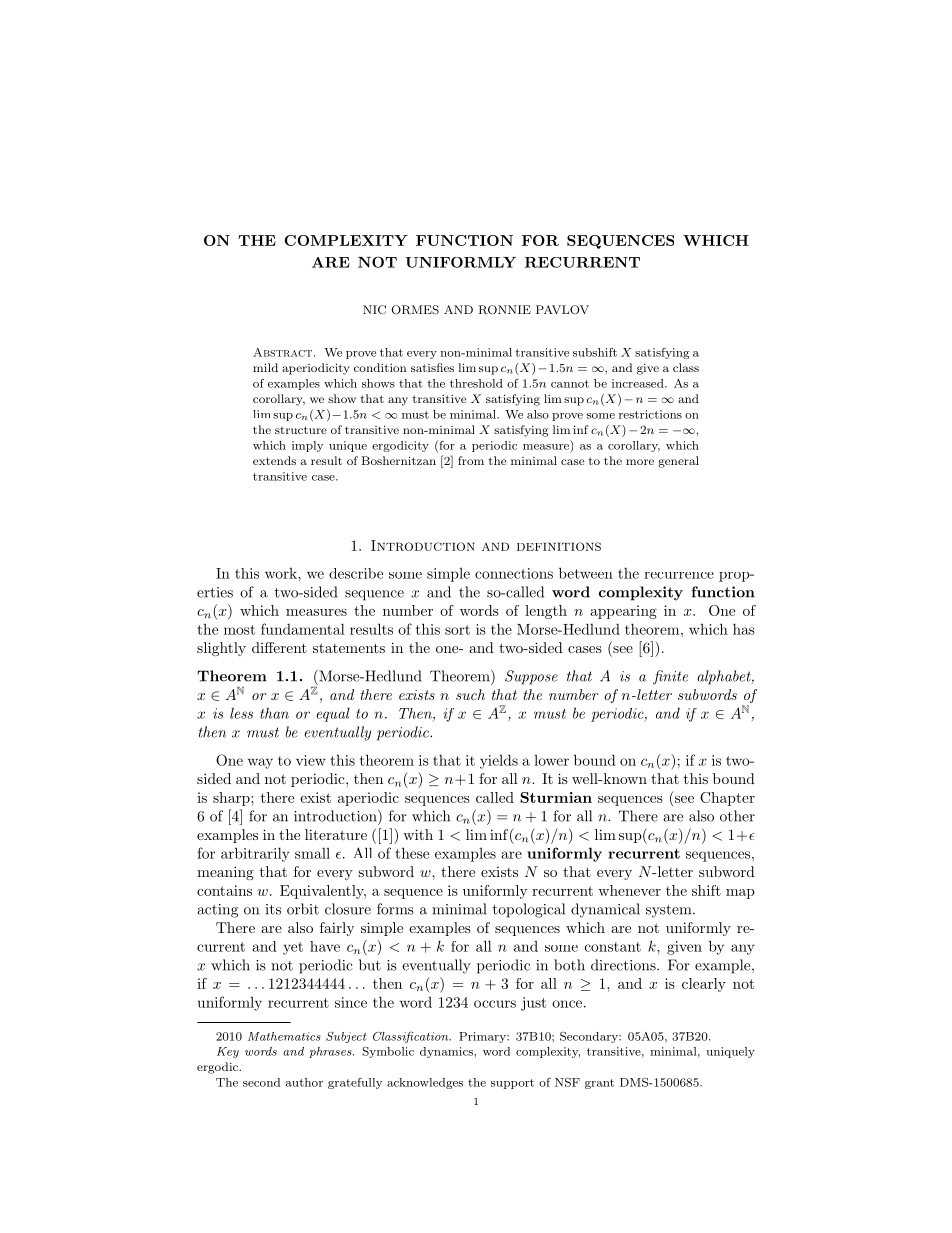 The image size is (952, 1233). What do you see at coordinates (670, 911) in the screenshot?
I see `system` at bounding box center [670, 911].
